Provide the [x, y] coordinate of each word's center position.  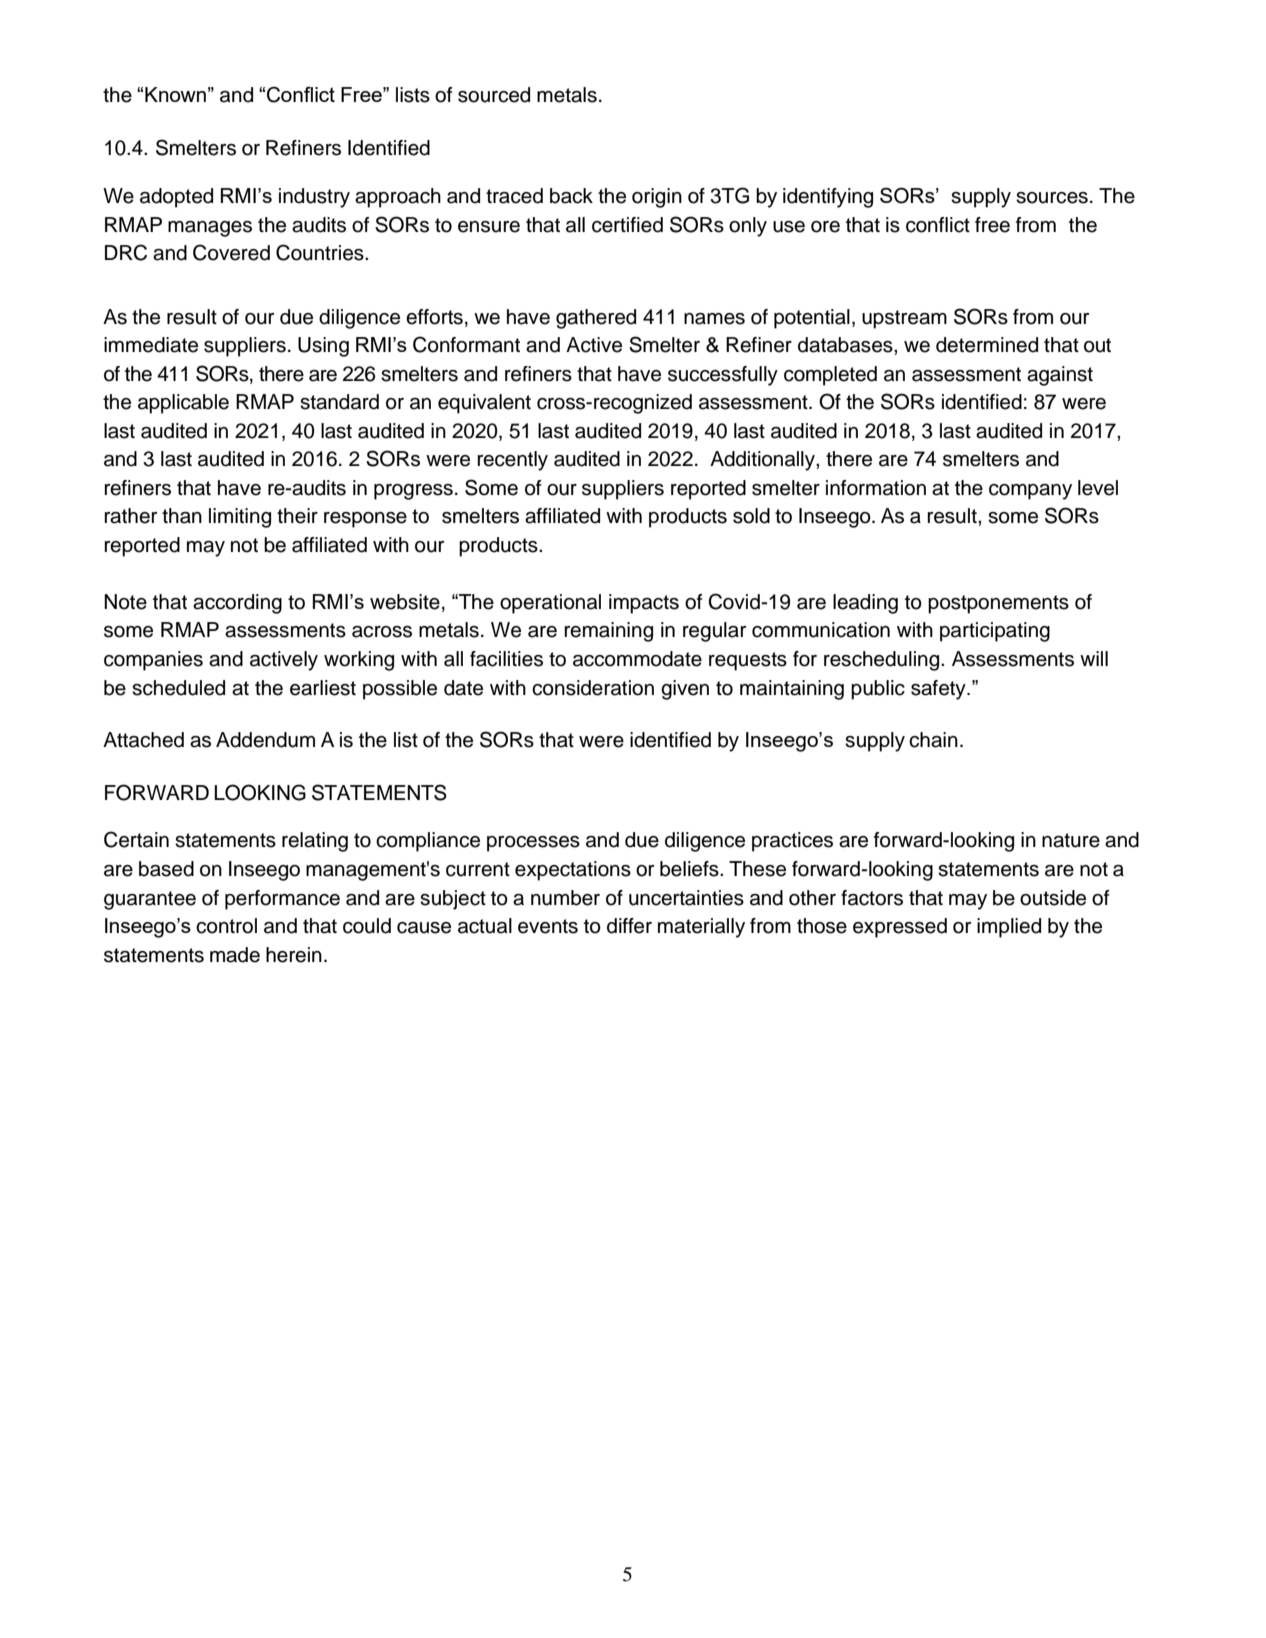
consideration [593, 688]
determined [987, 345]
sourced [494, 95]
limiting [240, 518]
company [1030, 492]
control [226, 926]
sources [1052, 198]
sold [751, 516]
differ [629, 926]
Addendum [265, 740]
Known [175, 94]
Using [323, 347]
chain [933, 740]
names [714, 319]
